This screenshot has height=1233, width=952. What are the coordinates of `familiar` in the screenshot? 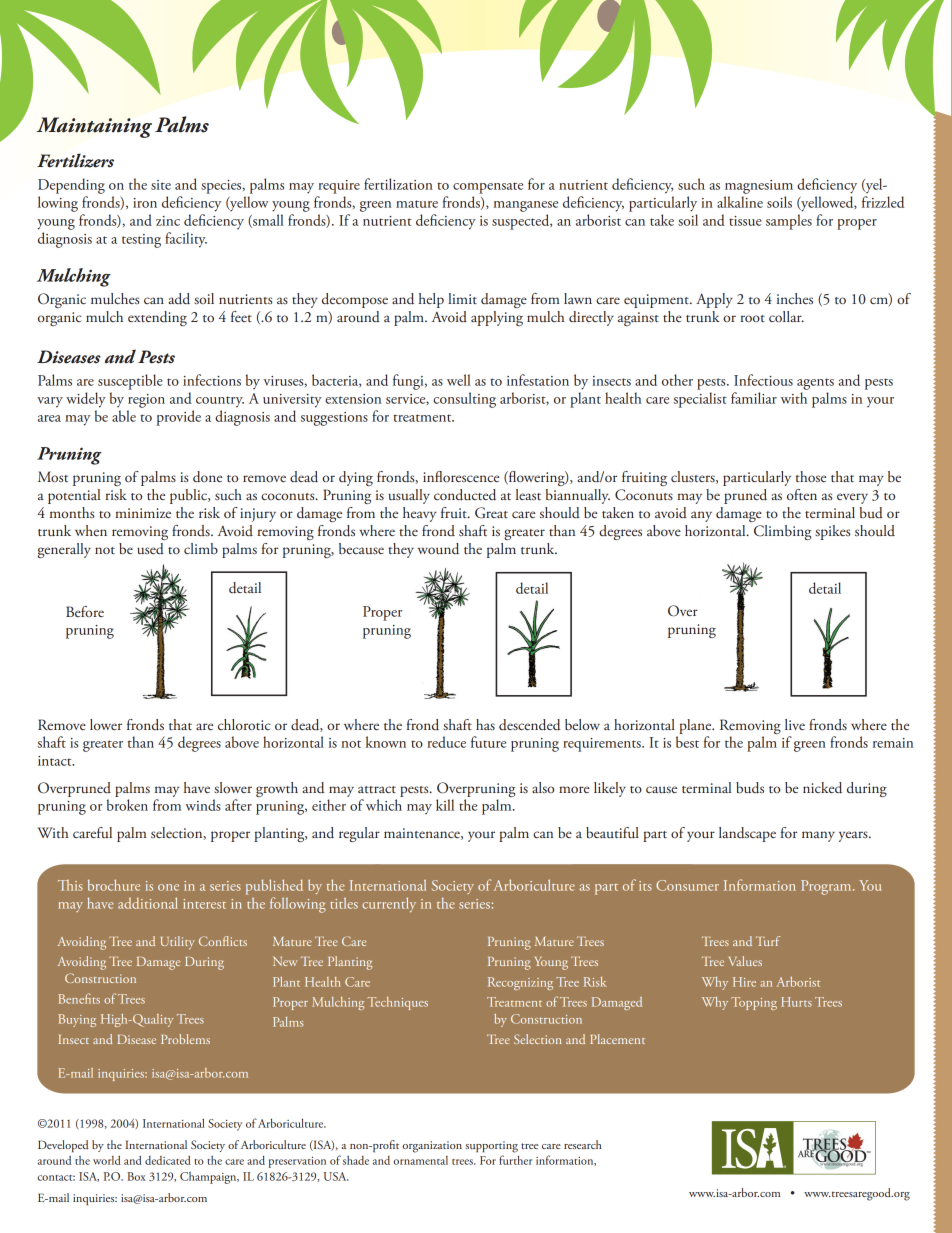 It's located at (754, 398).
